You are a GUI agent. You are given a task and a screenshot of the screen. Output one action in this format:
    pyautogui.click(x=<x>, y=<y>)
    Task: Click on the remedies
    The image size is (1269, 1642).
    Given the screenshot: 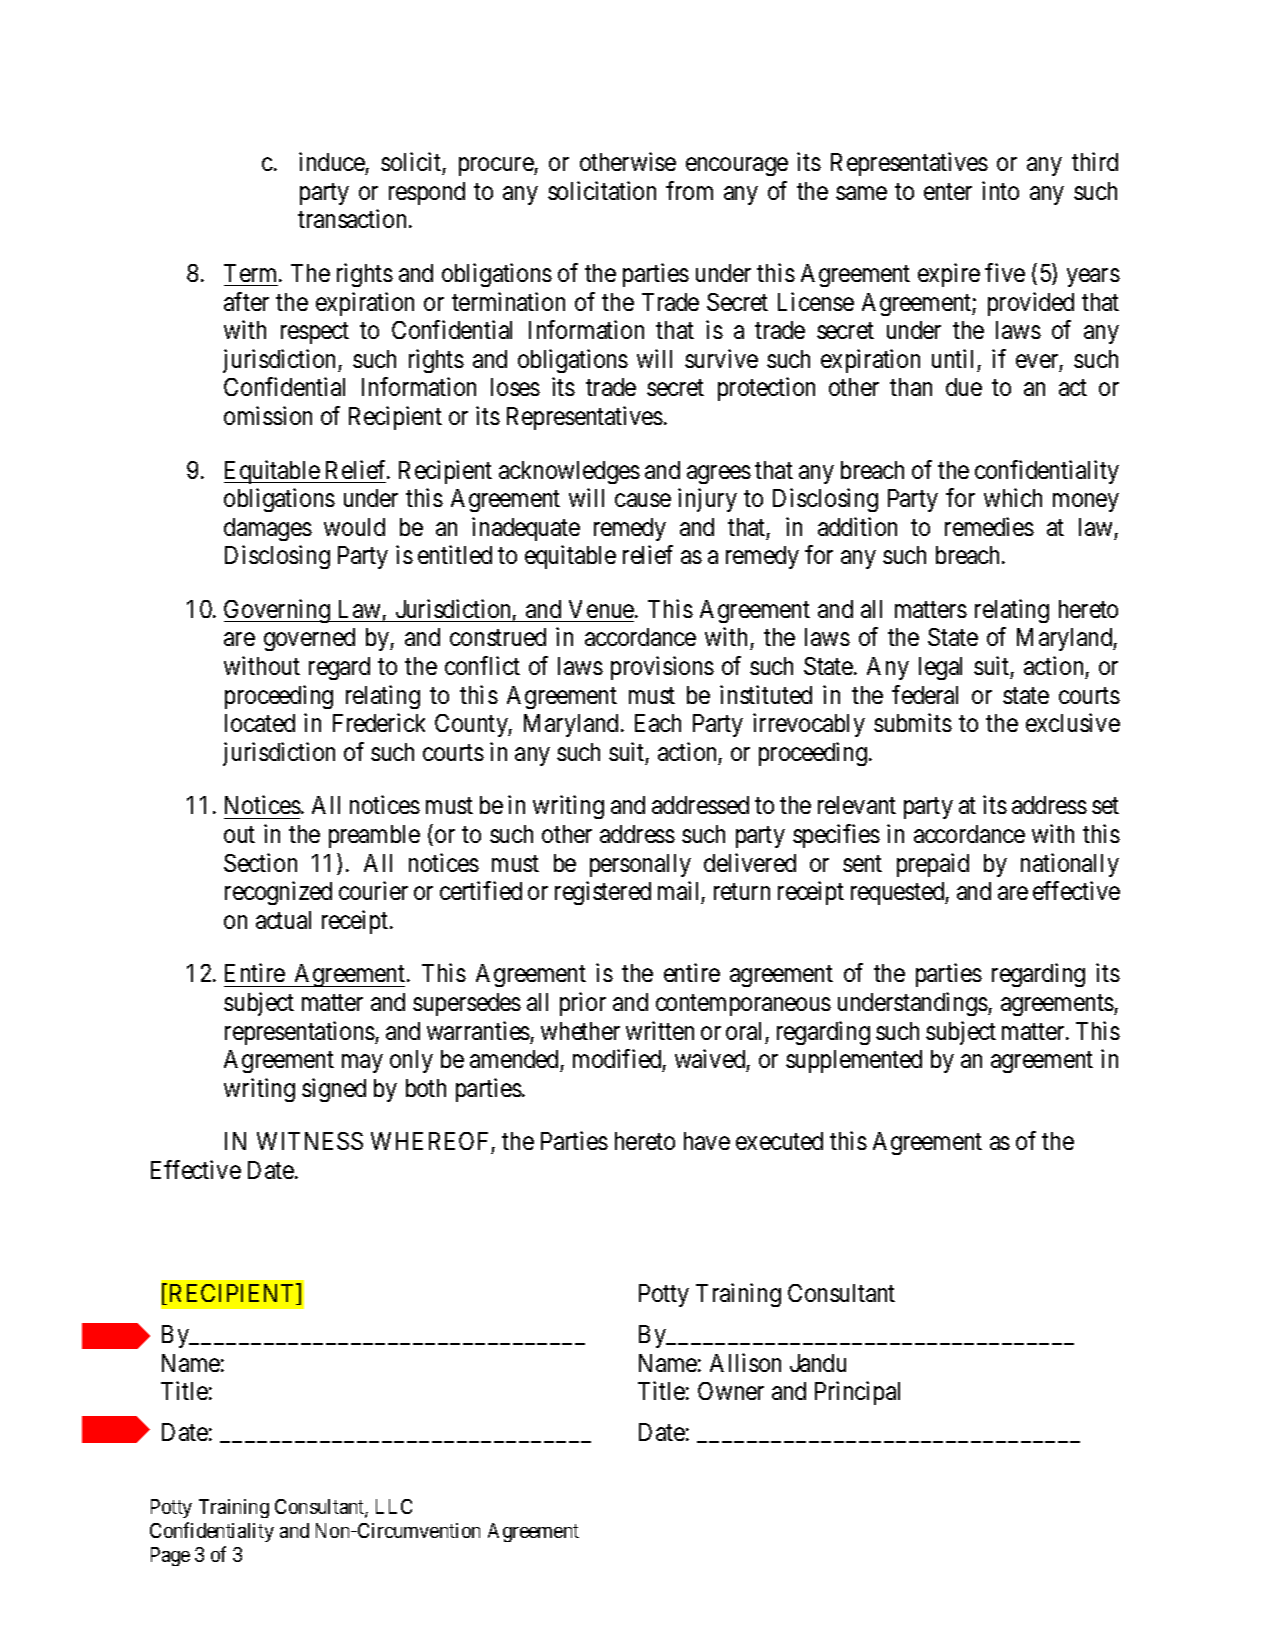 What is the action you would take?
    pyautogui.click(x=989, y=526)
